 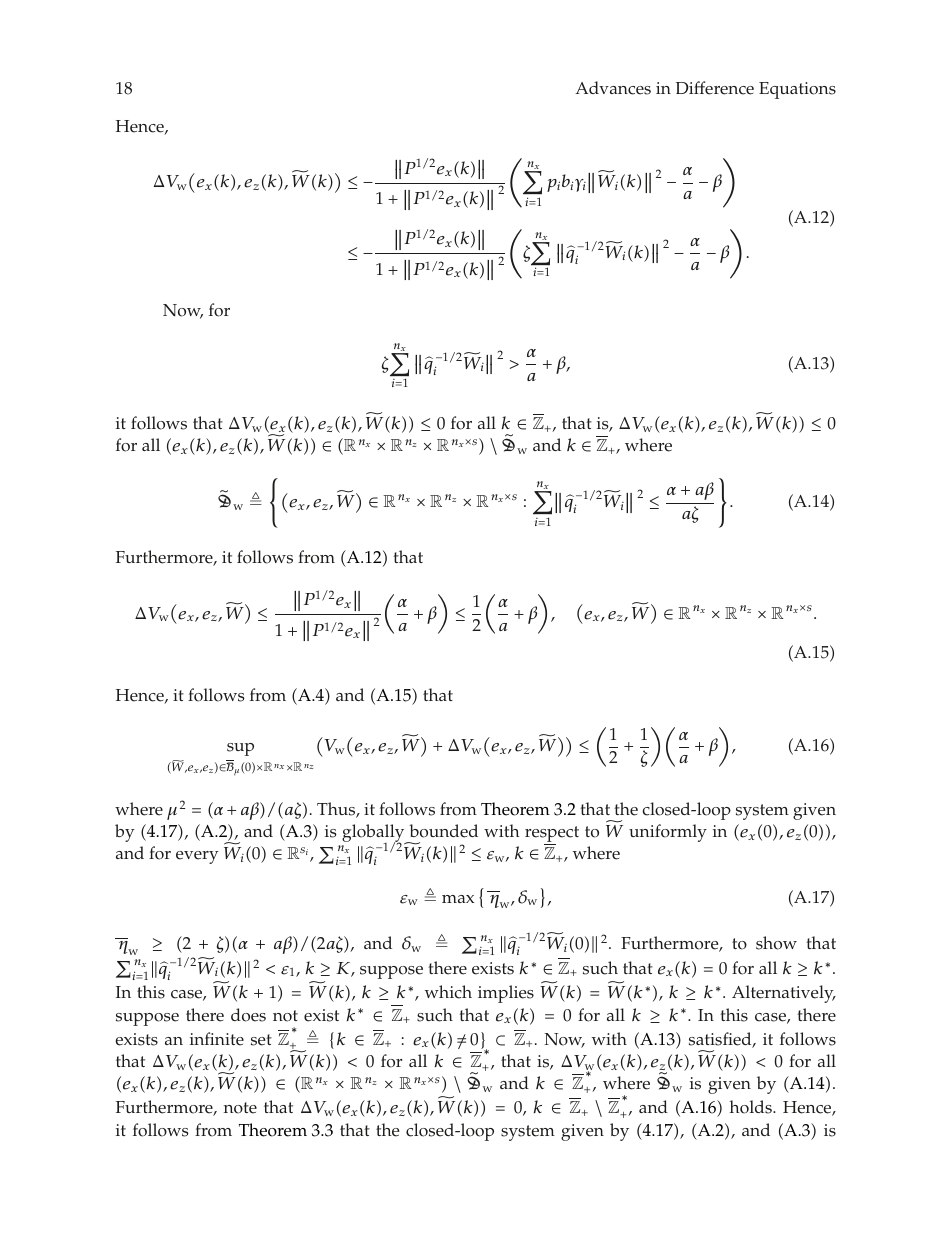 I want to click on show, so click(x=776, y=943).
